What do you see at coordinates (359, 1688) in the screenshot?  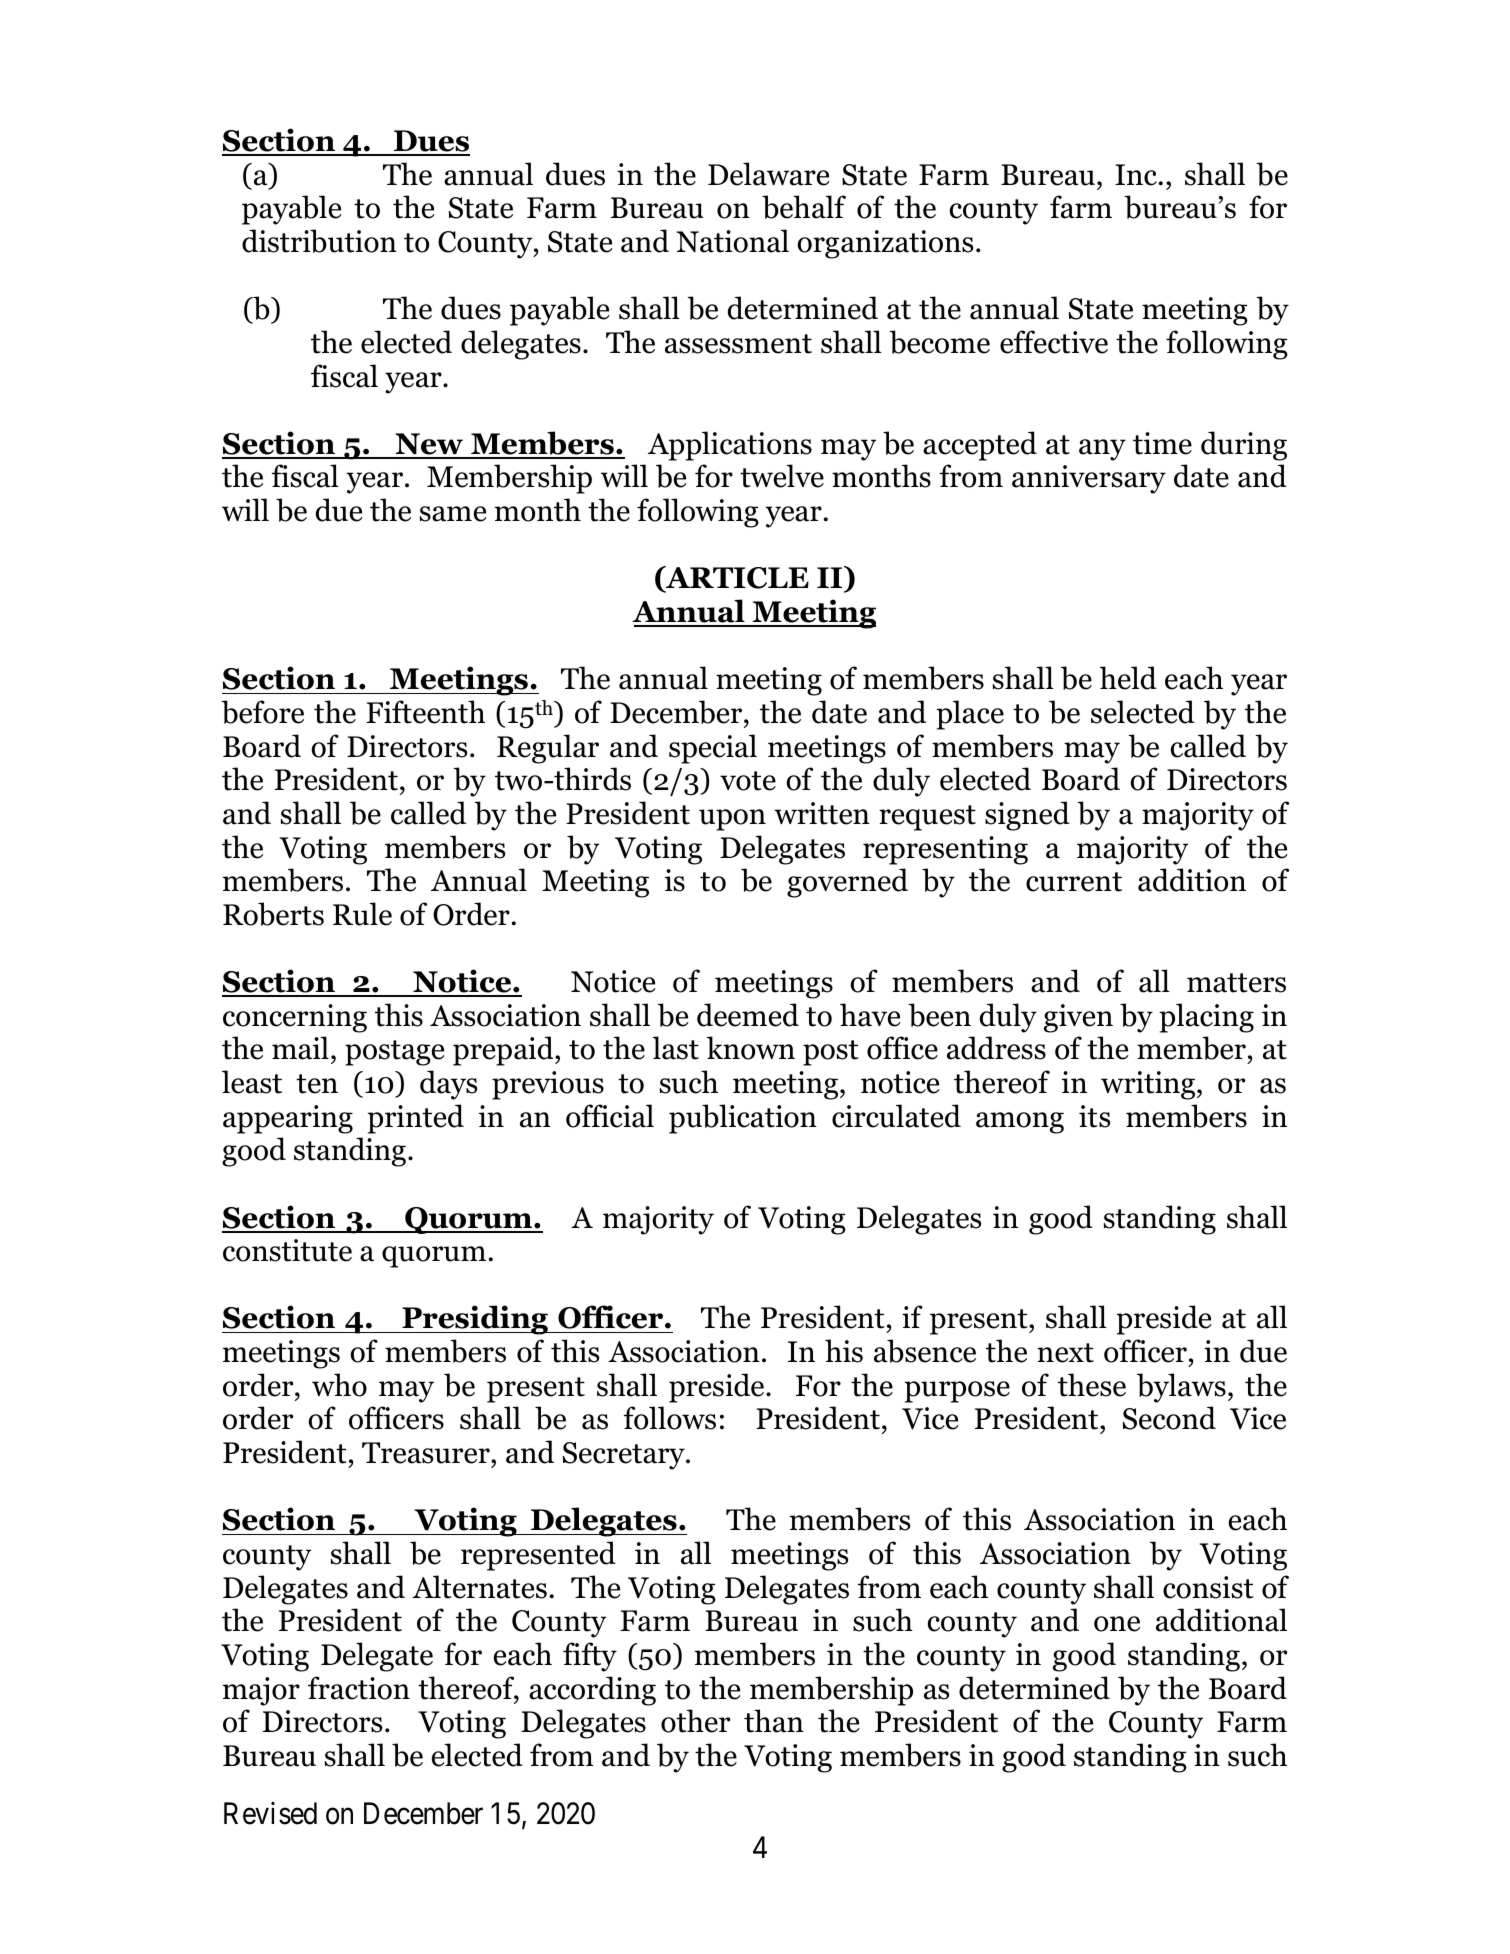 I see `fraction` at bounding box center [359, 1688].
